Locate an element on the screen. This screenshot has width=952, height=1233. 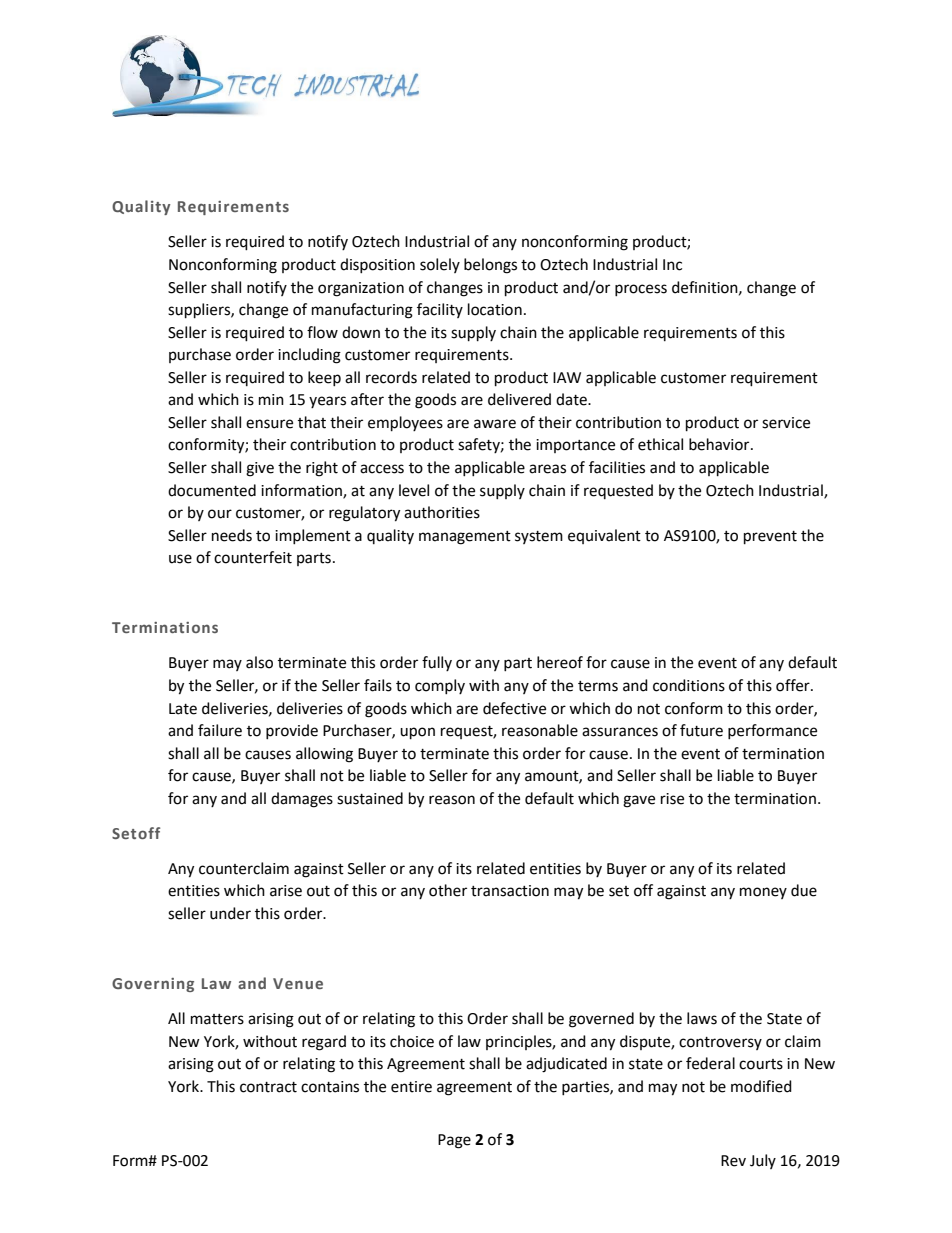
behavior is located at coordinates (720, 444).
